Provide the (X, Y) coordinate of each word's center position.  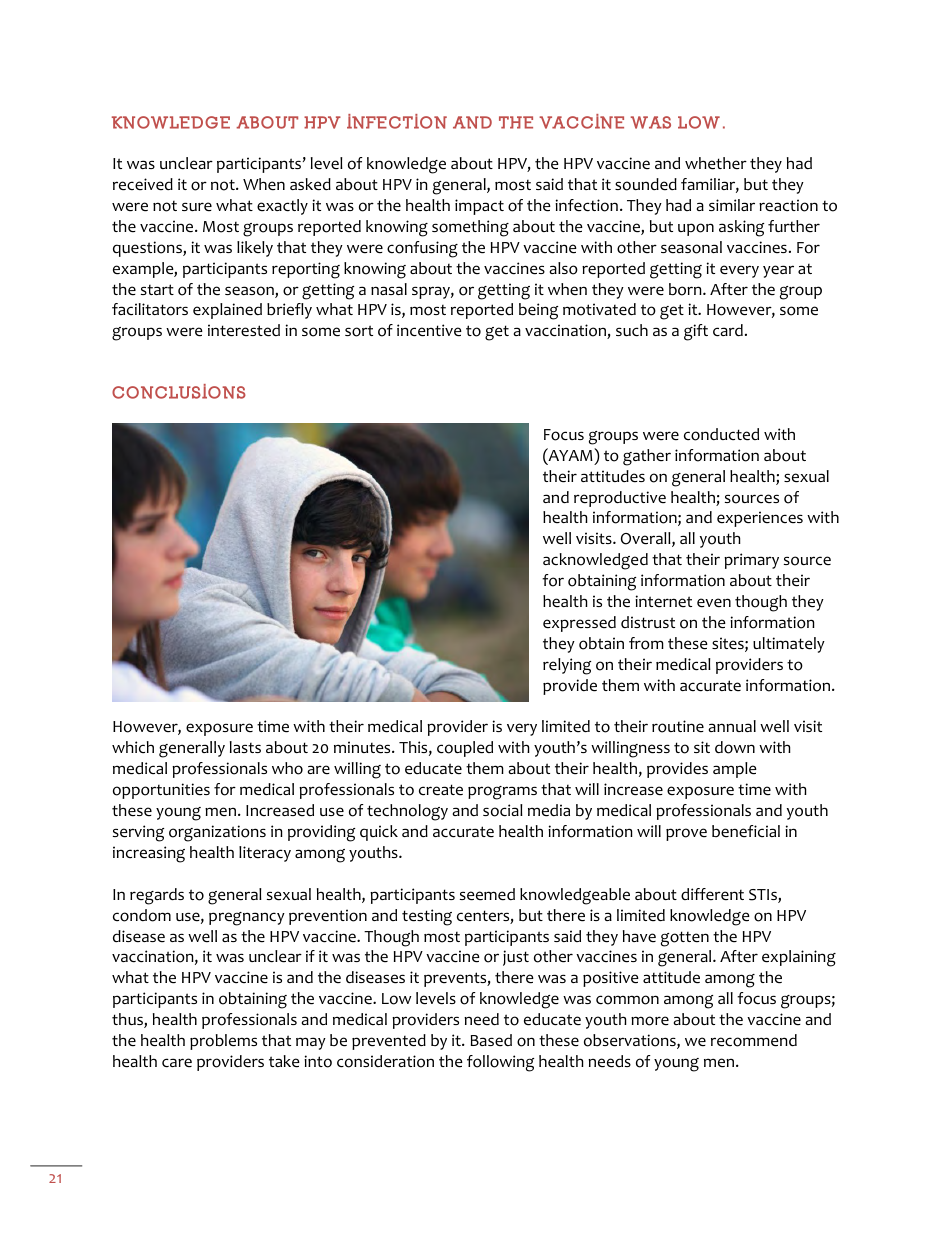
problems (223, 1042)
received (143, 184)
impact (479, 207)
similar (732, 205)
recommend (754, 1040)
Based (491, 1040)
